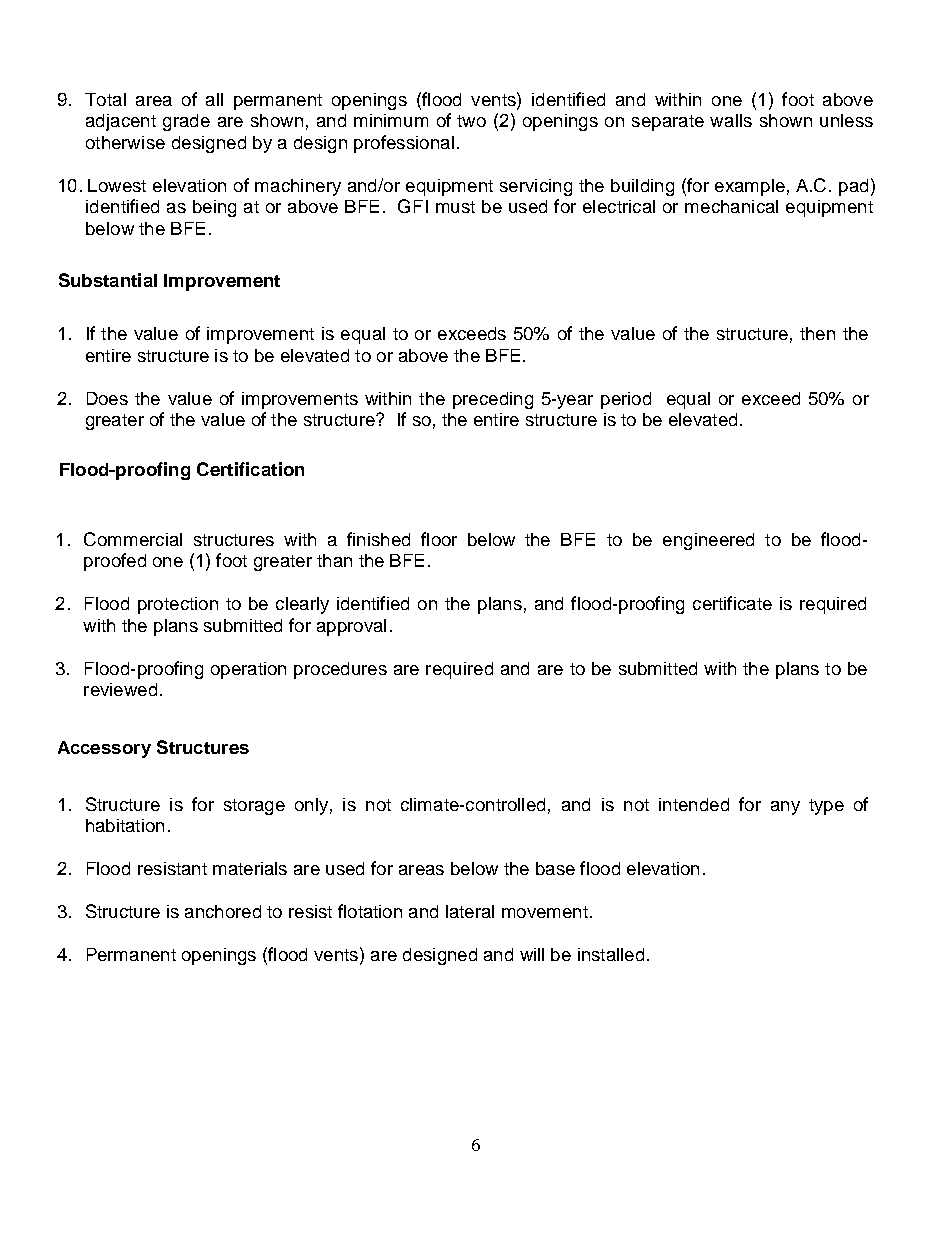 The height and width of the document is (1233, 952). I want to click on two, so click(471, 121).
